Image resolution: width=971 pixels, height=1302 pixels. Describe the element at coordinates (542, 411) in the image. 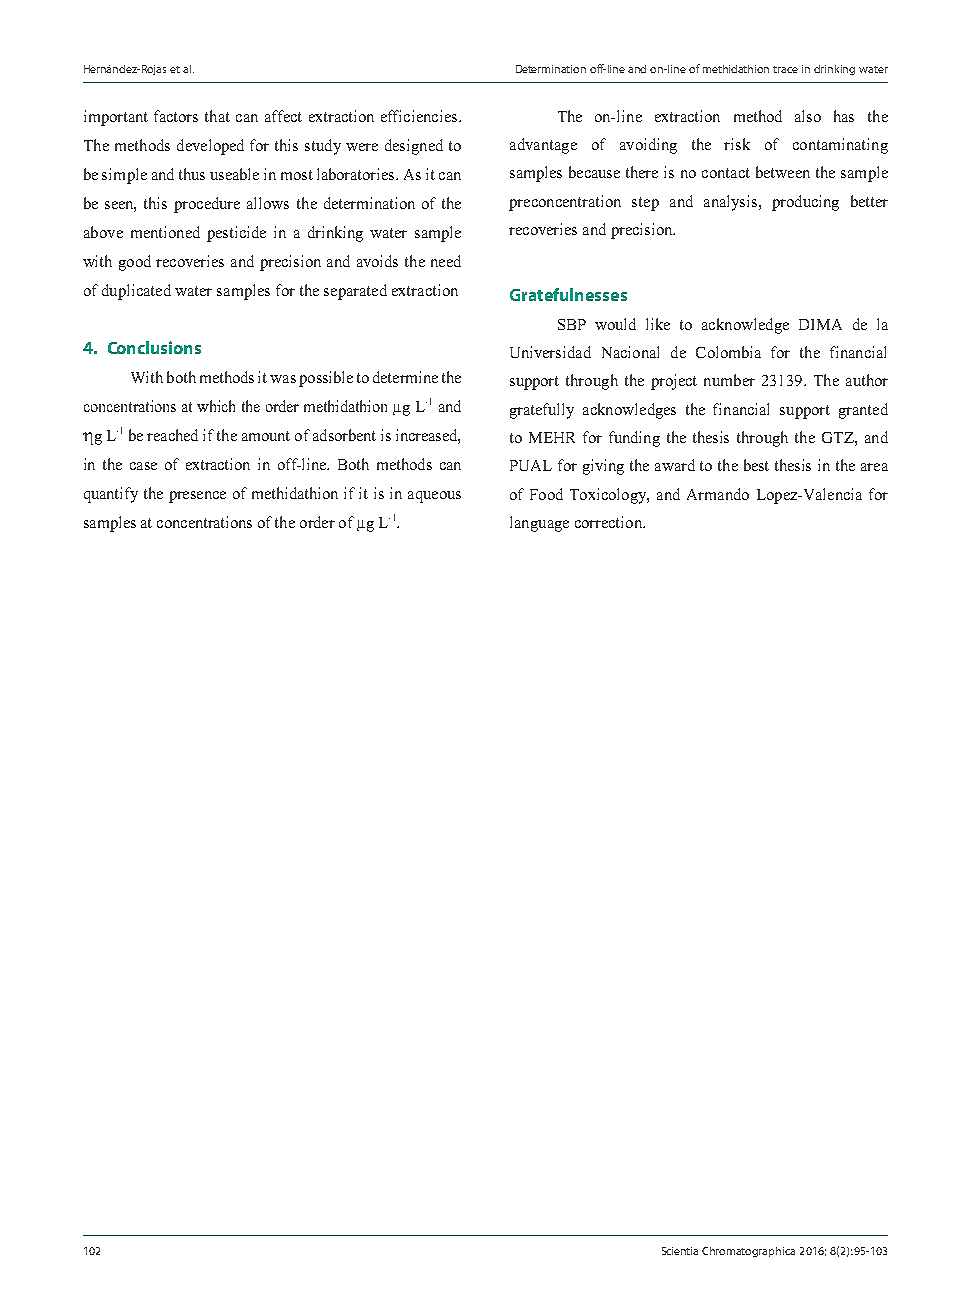

I see `gratefully` at that location.
